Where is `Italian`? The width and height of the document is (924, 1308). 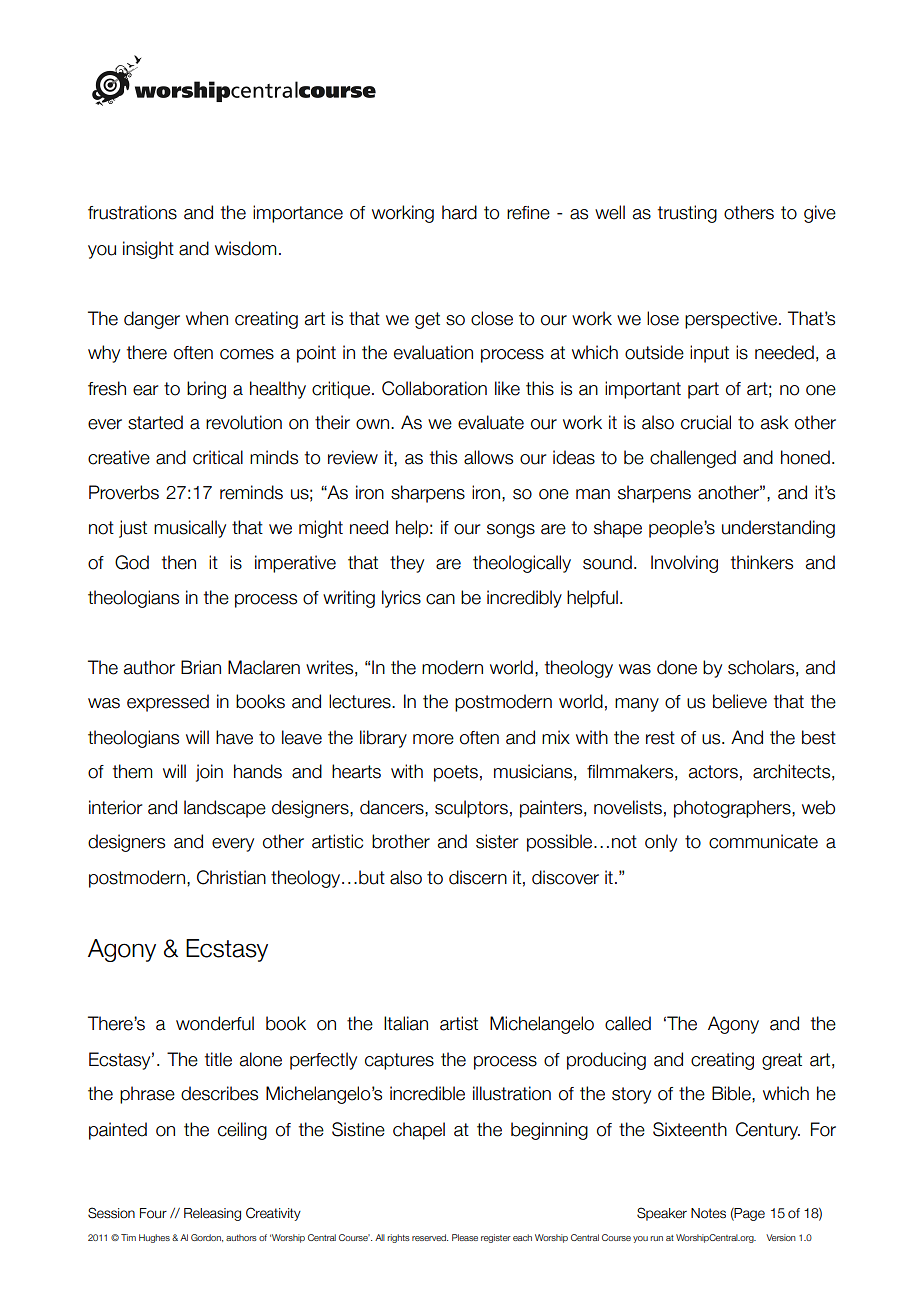 Italian is located at coordinates (406, 1023).
